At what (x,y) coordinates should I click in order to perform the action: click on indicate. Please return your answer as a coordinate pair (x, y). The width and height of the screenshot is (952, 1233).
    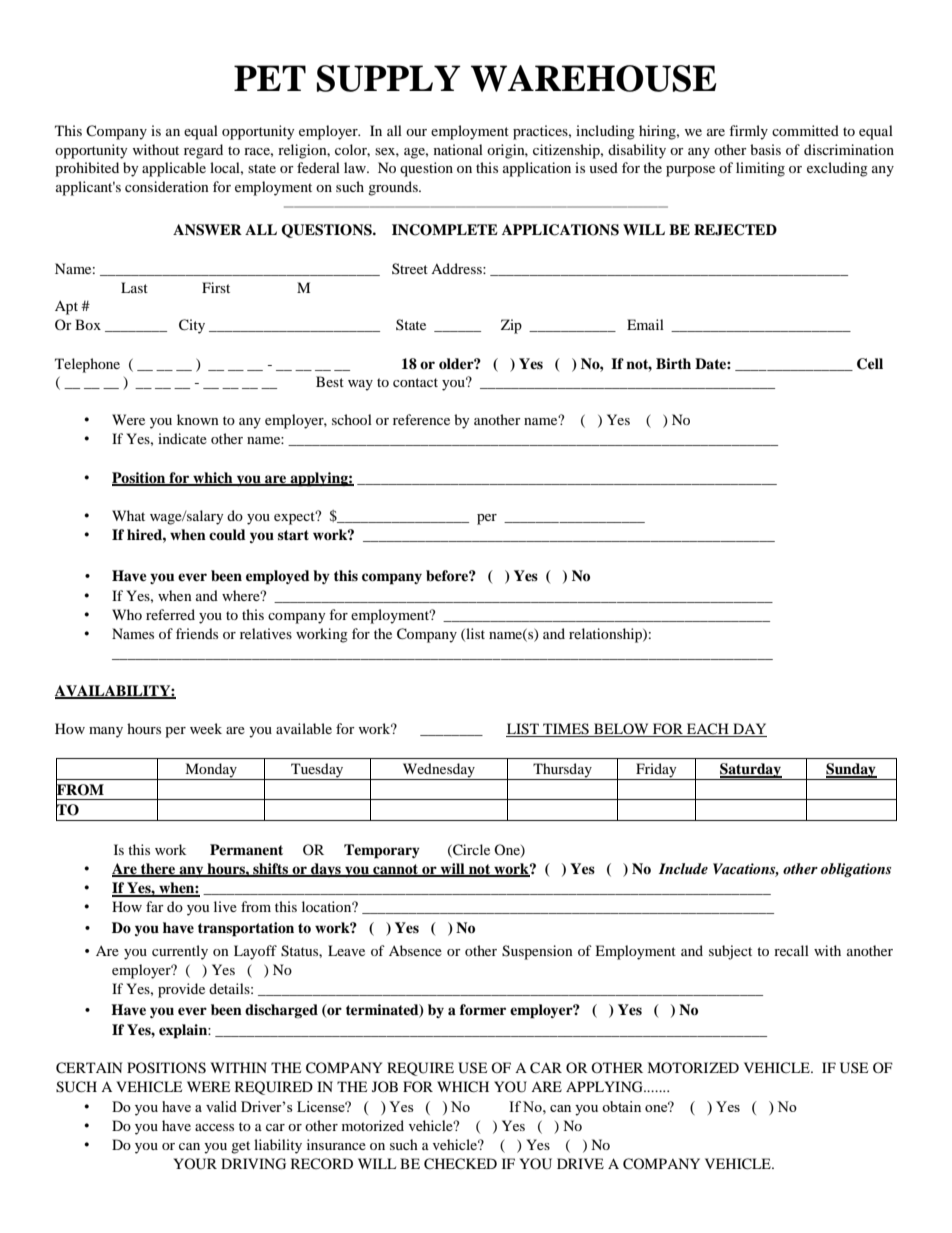
    Looking at the image, I should click on (182, 438).
